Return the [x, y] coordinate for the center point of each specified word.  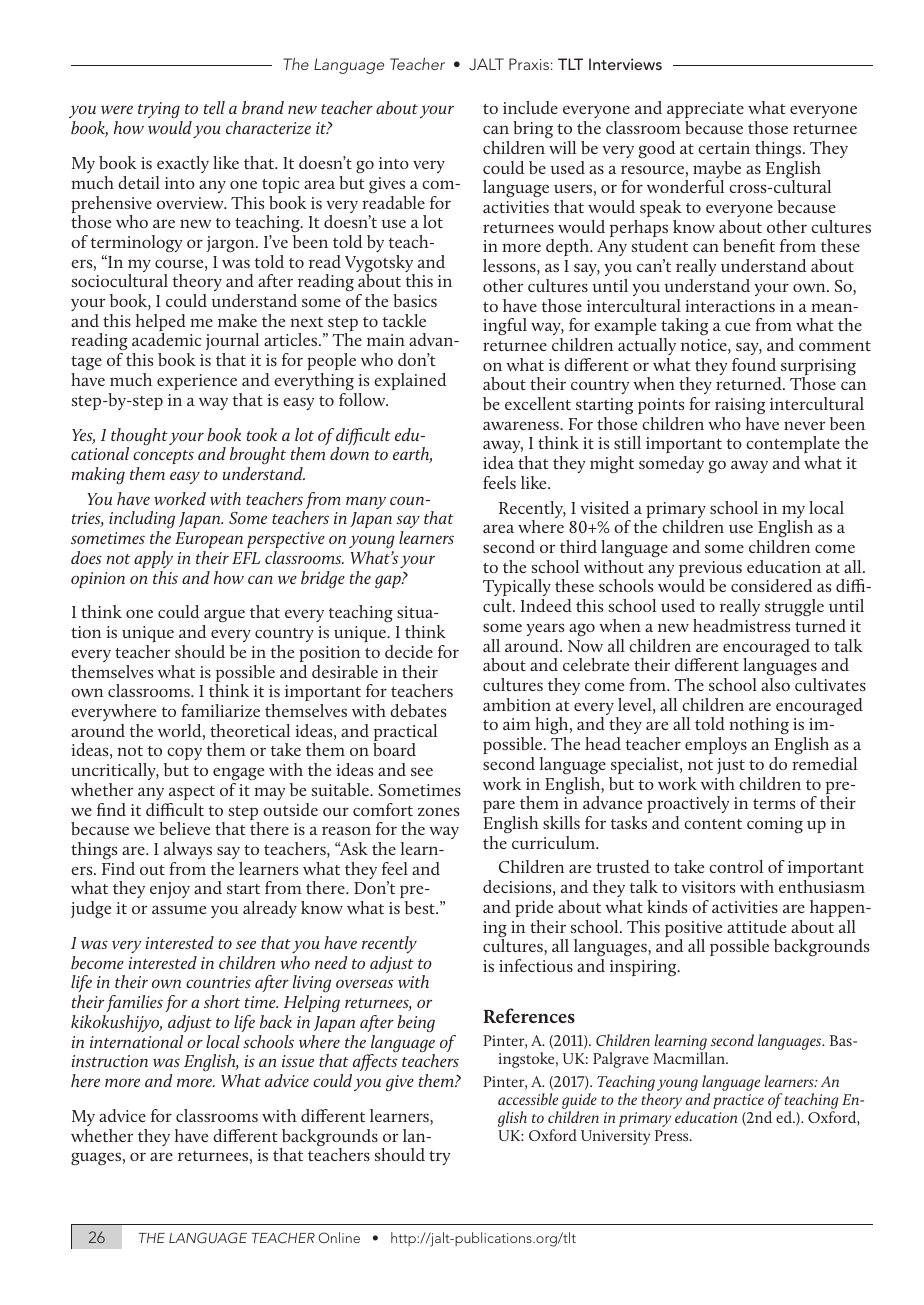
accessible [528, 1099]
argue [223, 617]
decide [409, 651]
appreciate [705, 112]
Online [339, 1237]
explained [410, 381]
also [775, 684]
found [754, 364]
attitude [756, 926]
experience [197, 382]
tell [214, 107]
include [530, 107]
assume [179, 909]
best [421, 907]
